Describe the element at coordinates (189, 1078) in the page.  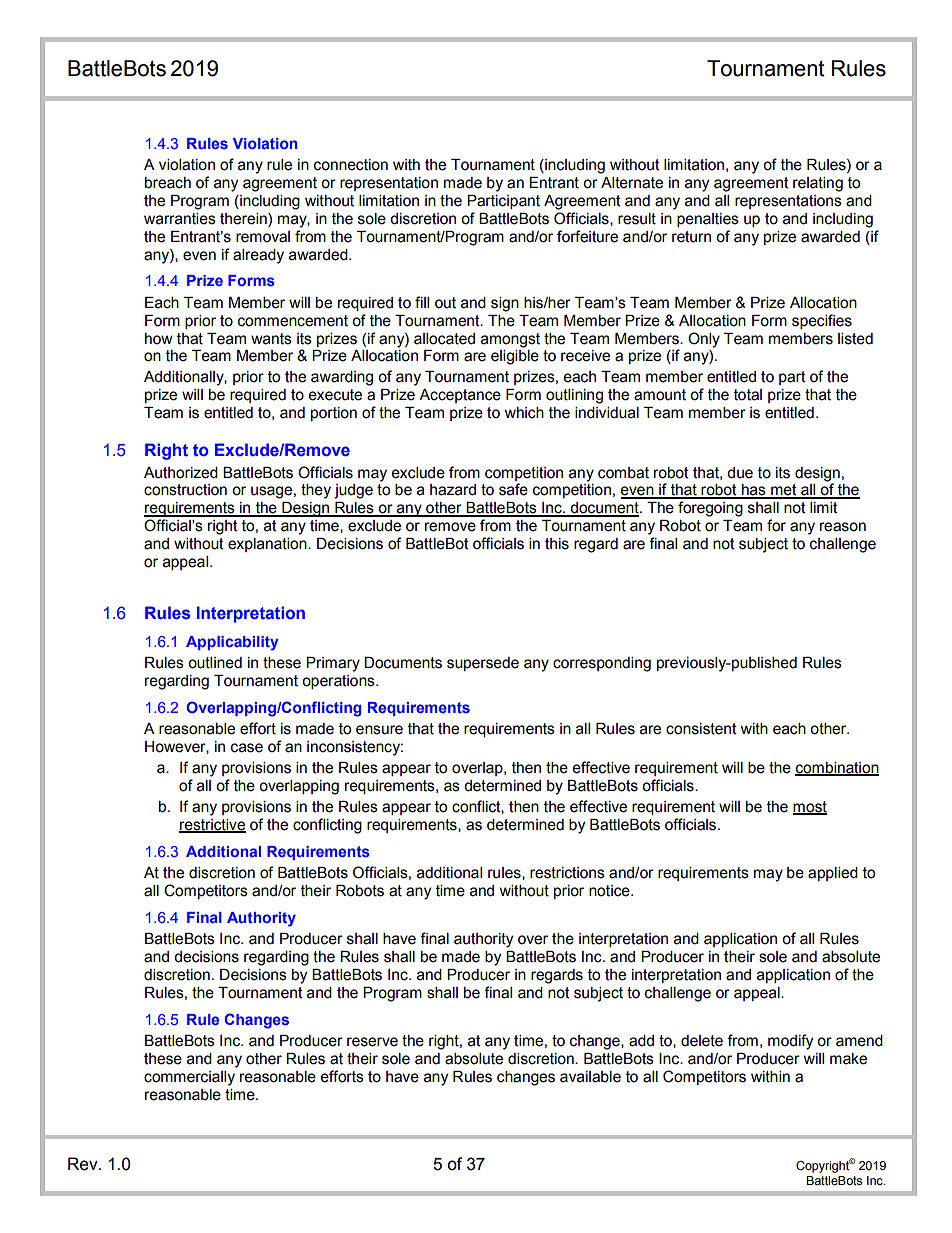
I see `commercially` at that location.
